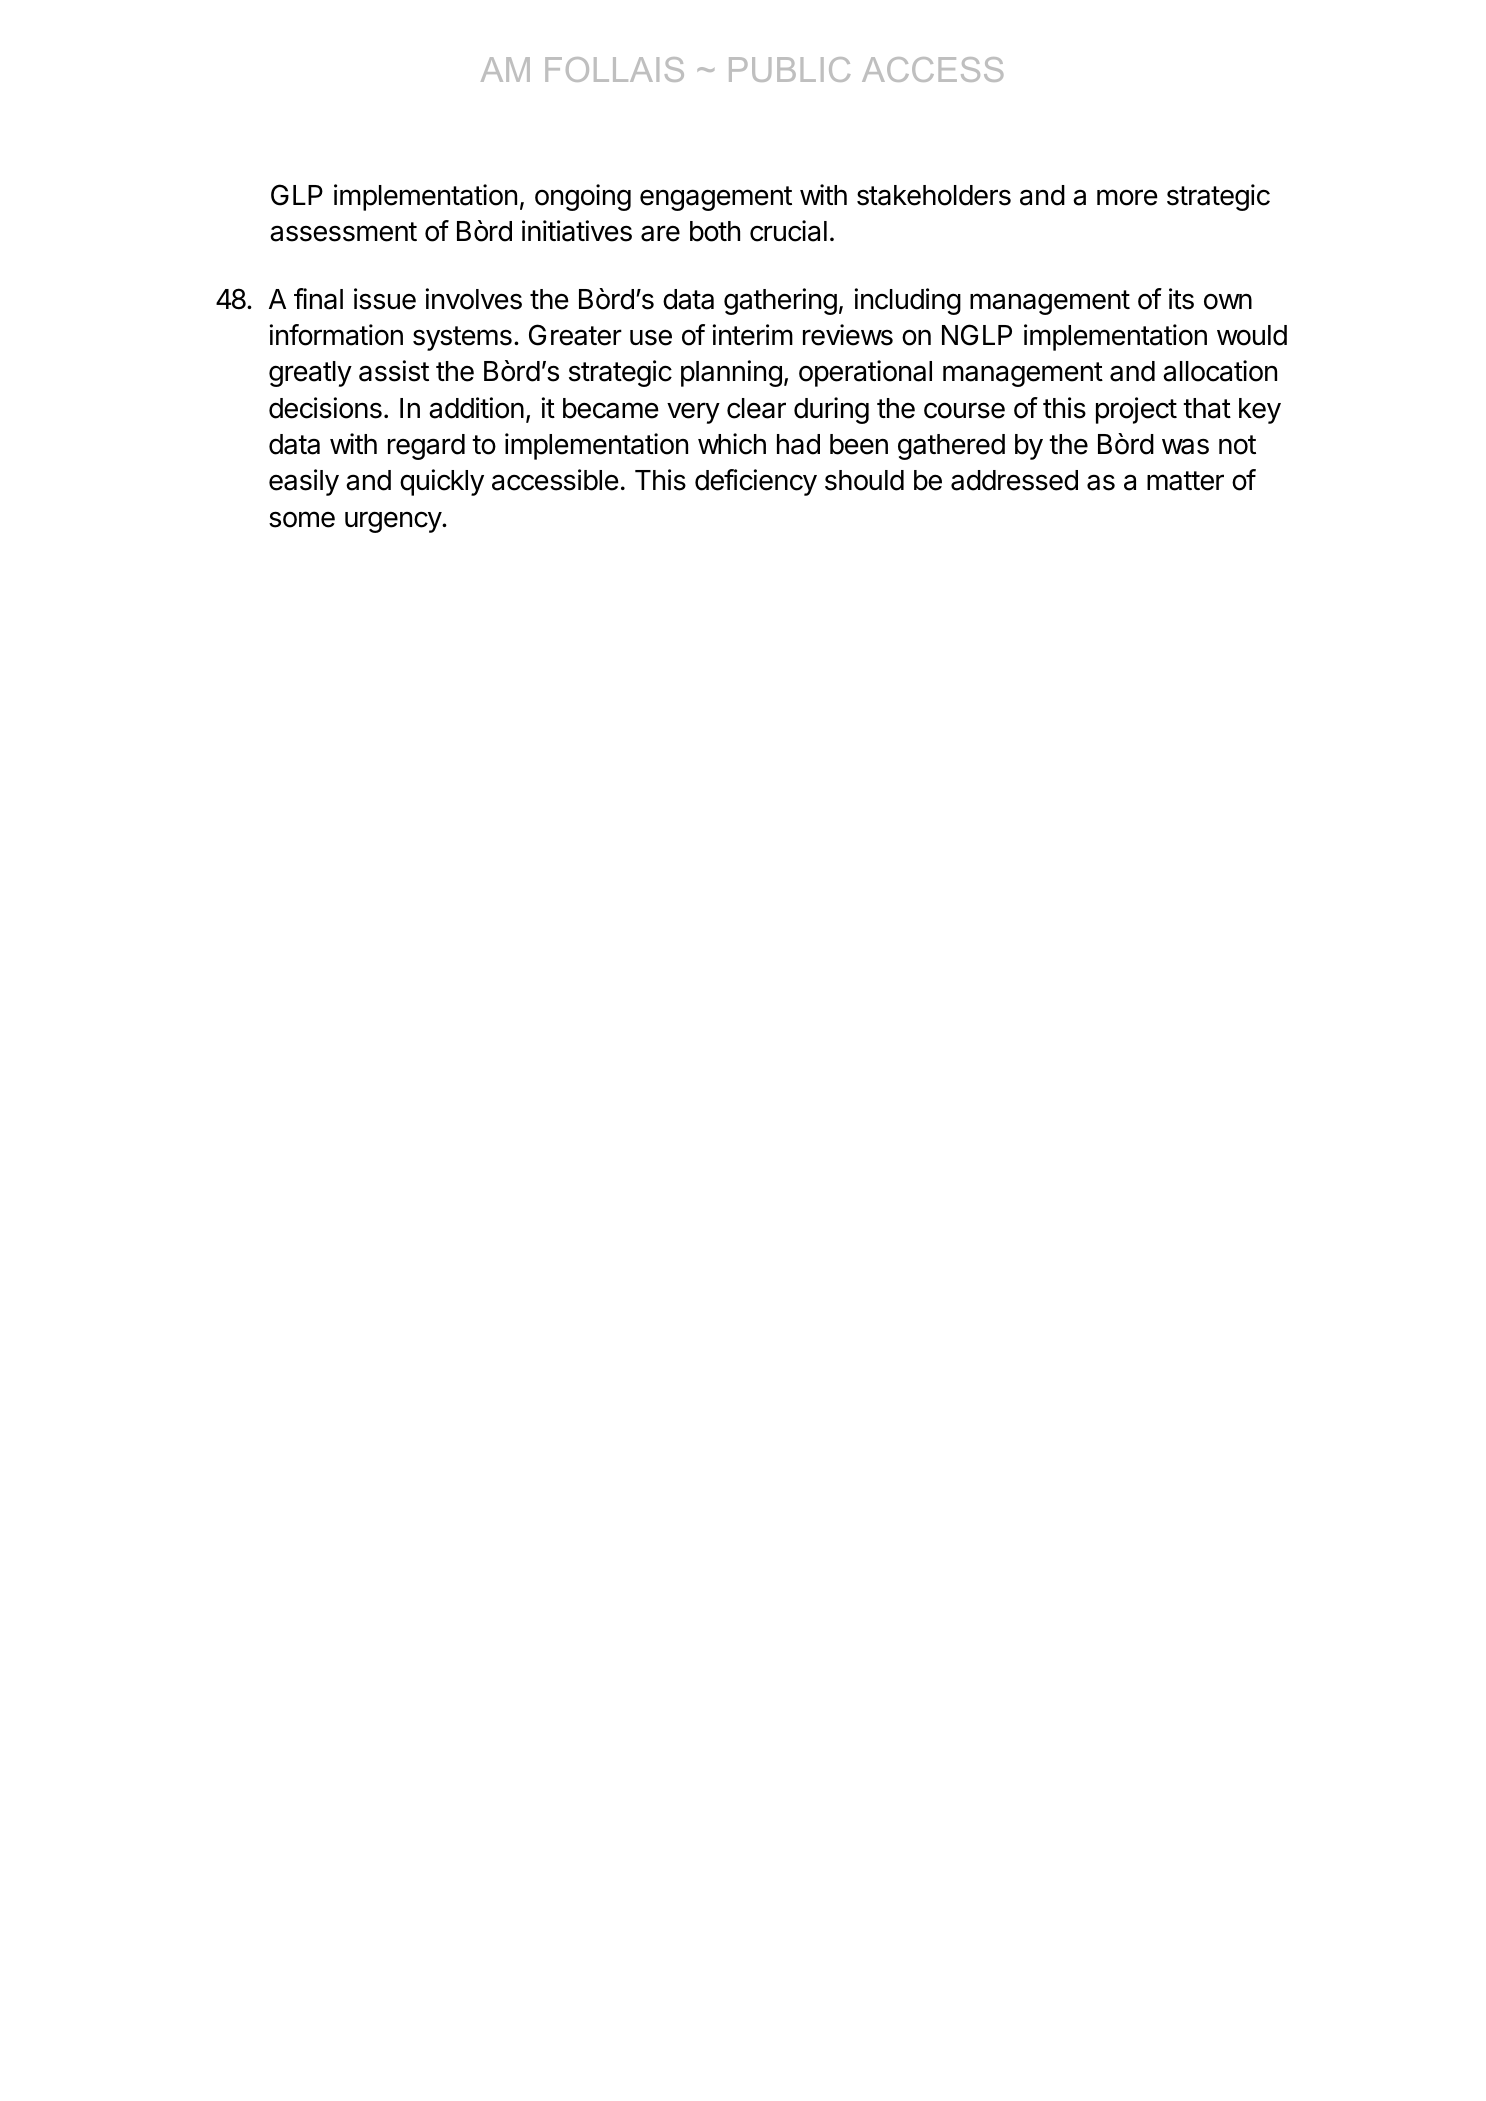 The height and width of the screenshot is (2101, 1486). I want to click on PUBLIC, so click(789, 69).
